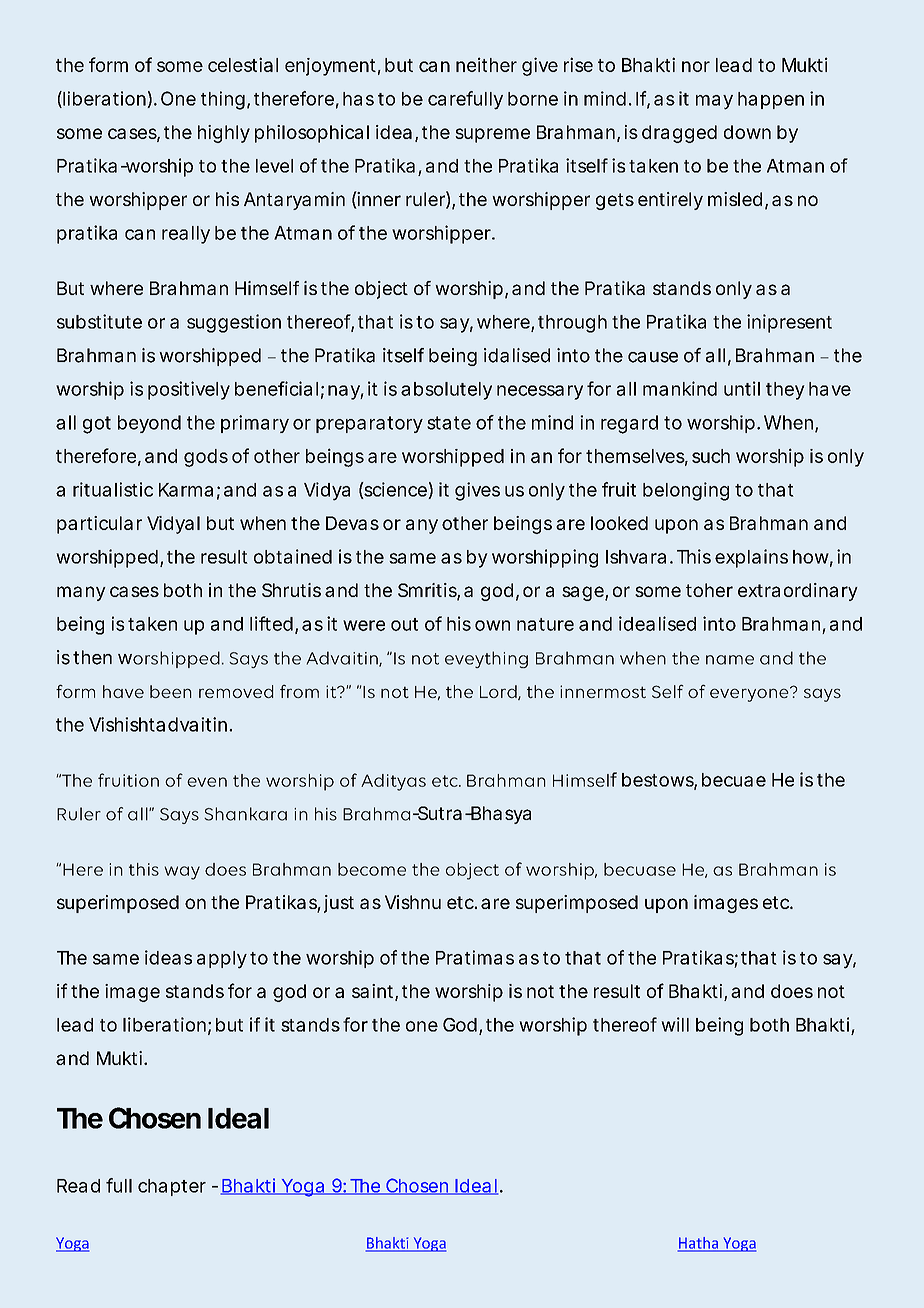 Image resolution: width=924 pixels, height=1308 pixels. Describe the element at coordinates (714, 102) in the page. I see `may` at that location.
